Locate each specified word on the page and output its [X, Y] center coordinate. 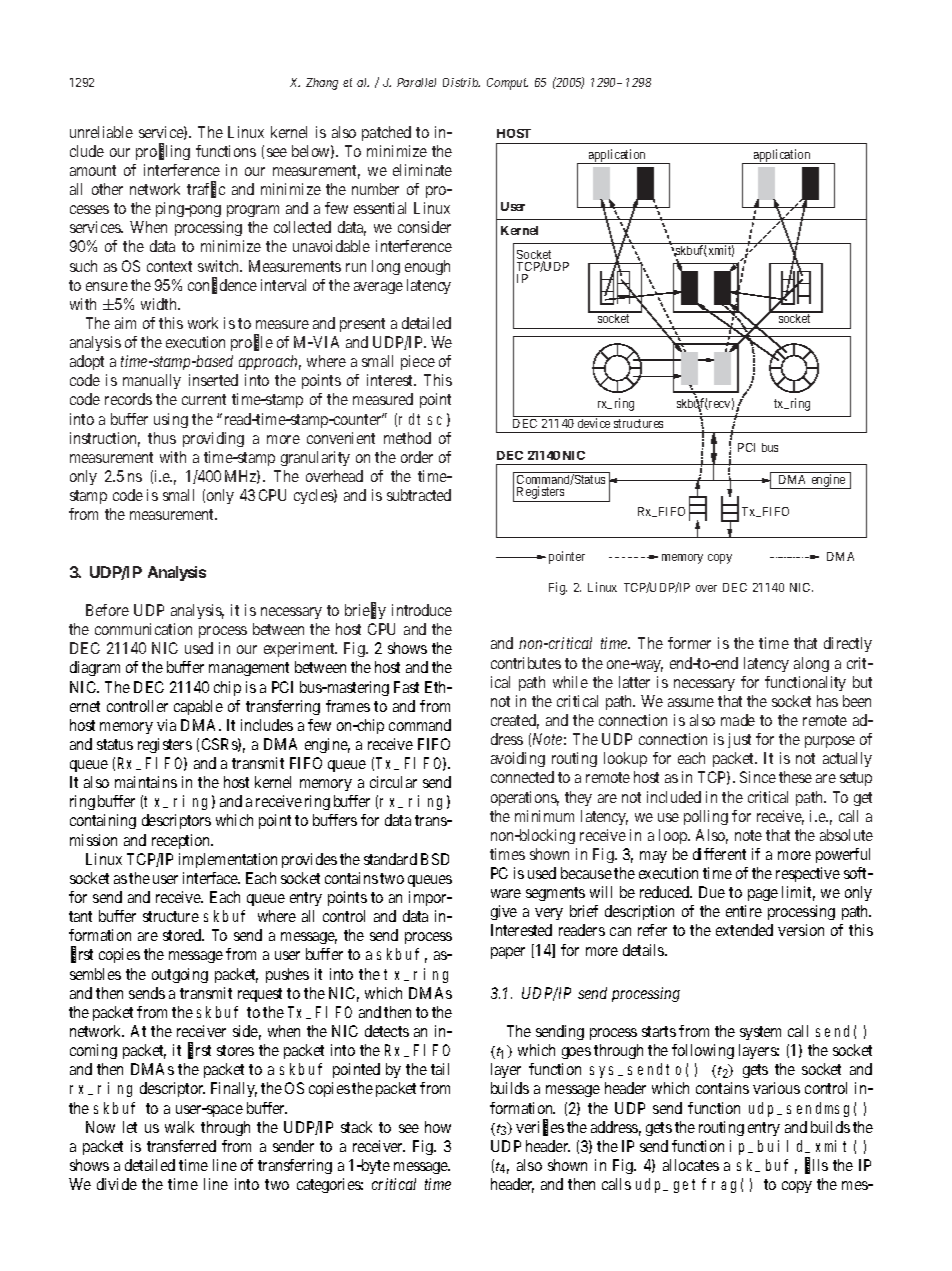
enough [427, 267]
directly [848, 644]
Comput [507, 84]
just [739, 740]
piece [418, 362]
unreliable [101, 132]
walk [179, 1127]
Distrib [461, 82]
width [160, 304]
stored [183, 935]
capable [198, 707]
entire [744, 911]
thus [162, 438]
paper [508, 953]
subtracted [419, 495]
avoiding [518, 759]
